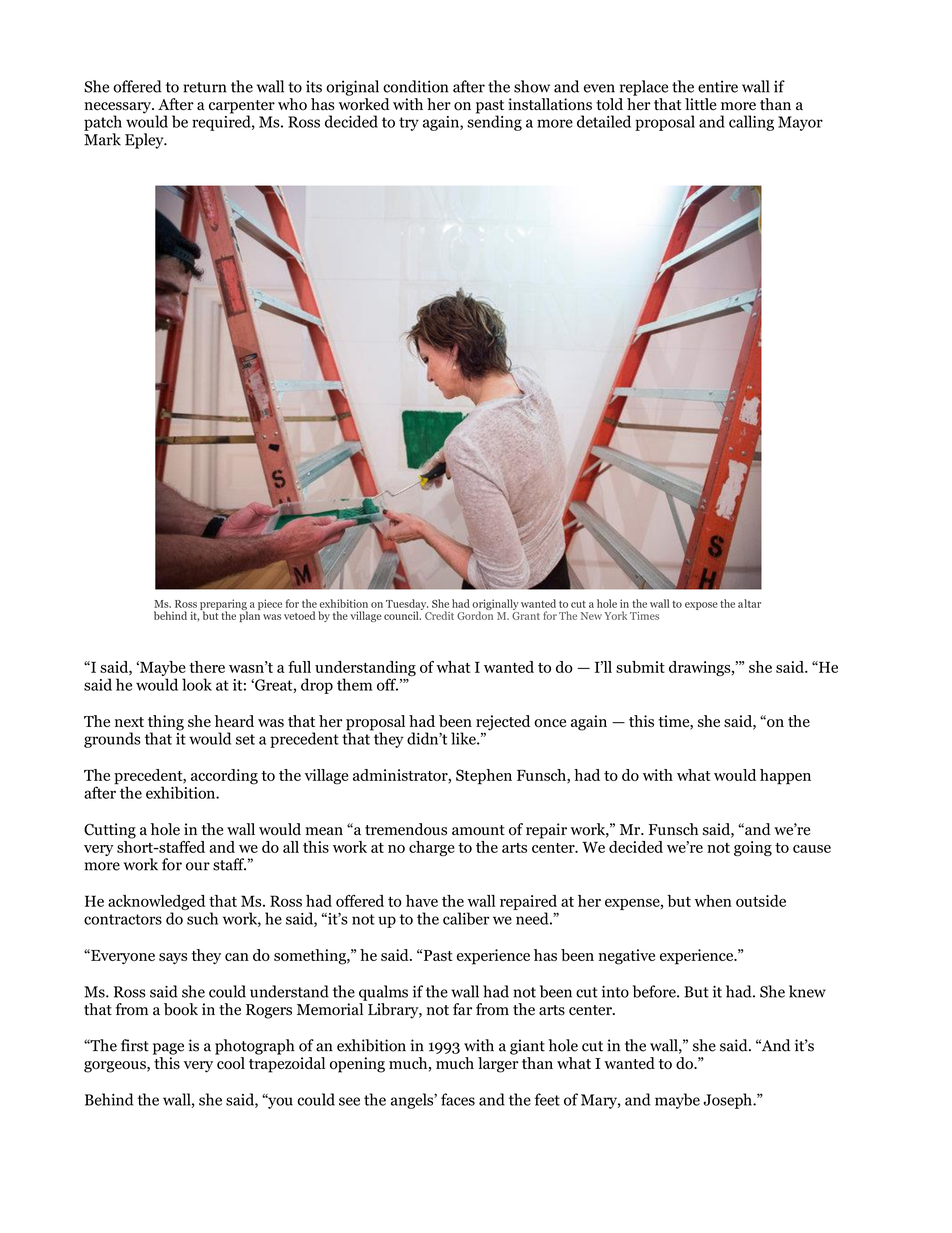 The image size is (952, 1233). What do you see at coordinates (785, 777) in the page?
I see `happen` at bounding box center [785, 777].
